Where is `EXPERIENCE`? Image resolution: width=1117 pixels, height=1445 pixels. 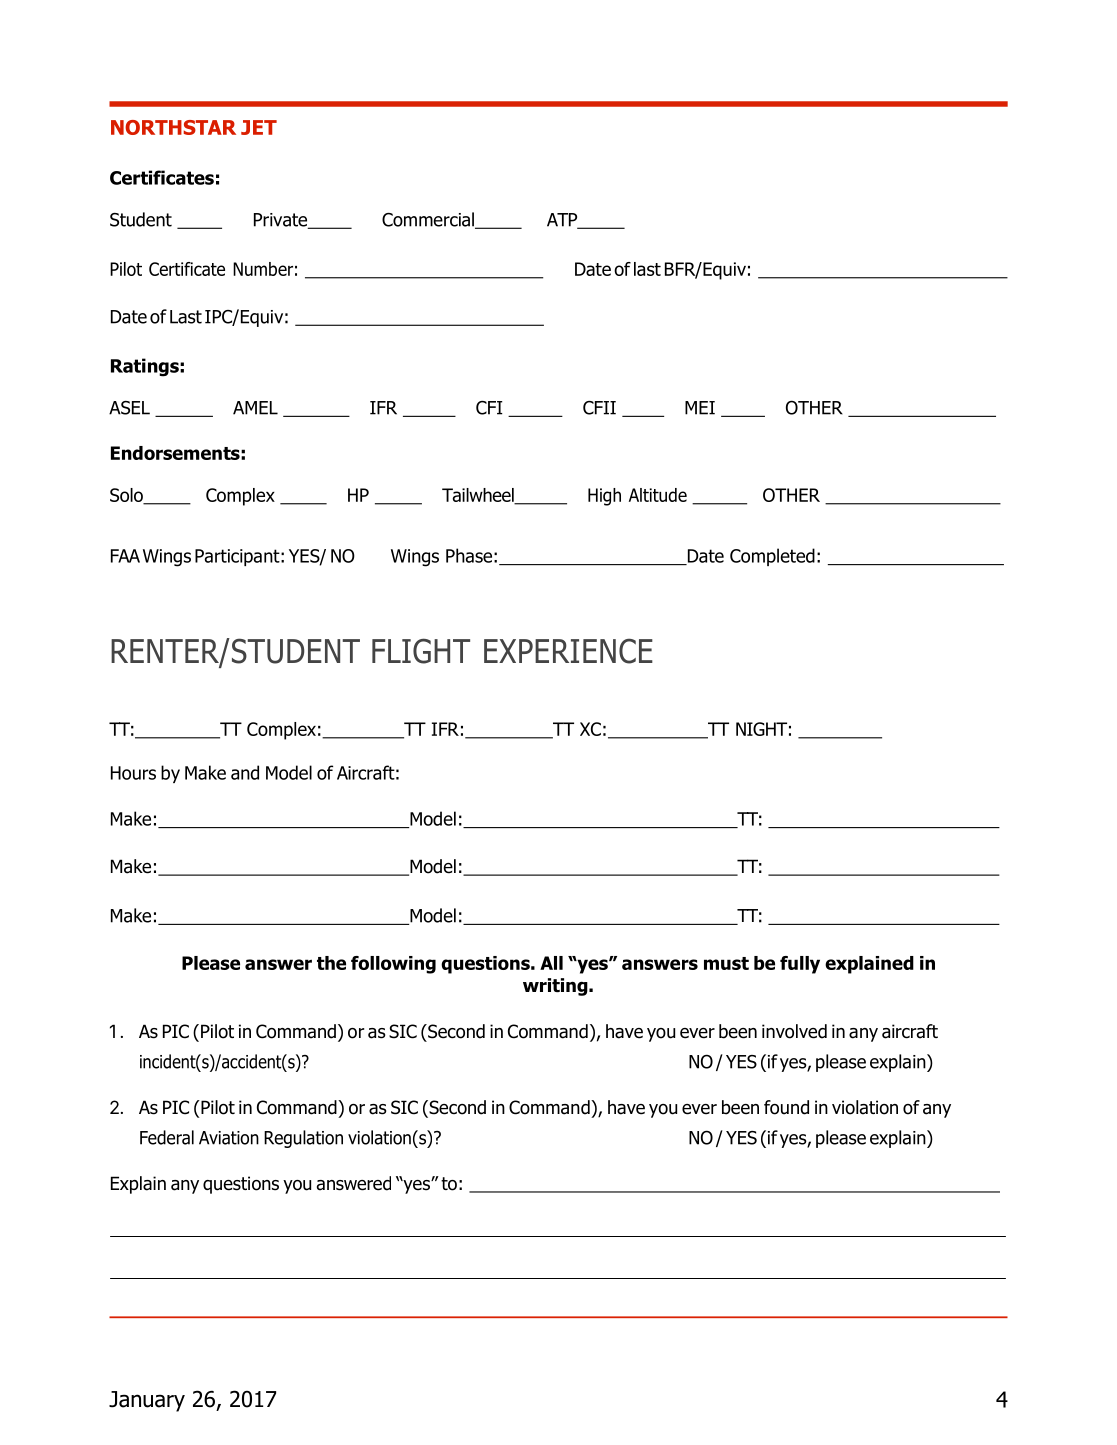
EXPERIENCE is located at coordinates (568, 651).
